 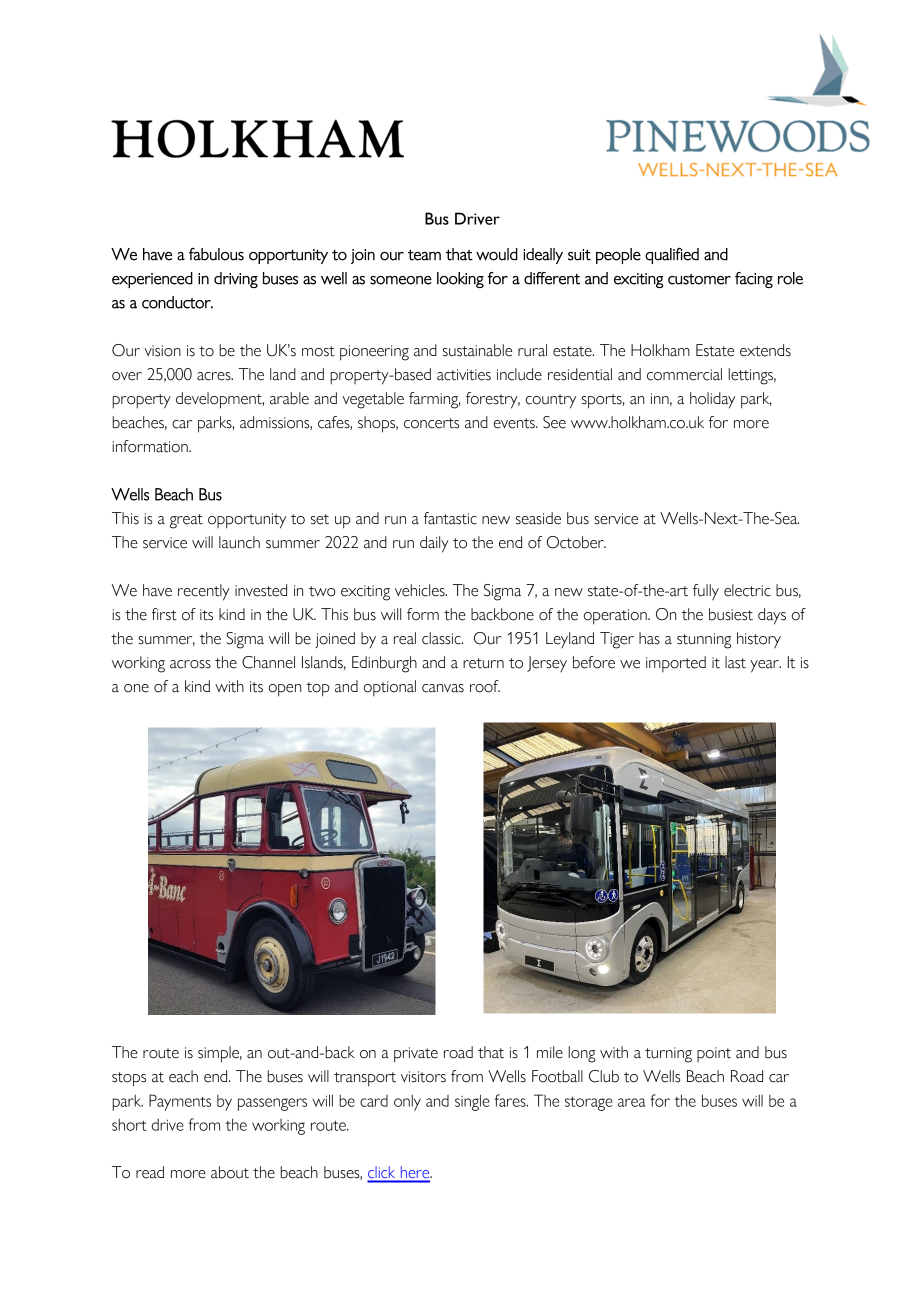 What do you see at coordinates (416, 1055) in the screenshot?
I see `private` at bounding box center [416, 1055].
